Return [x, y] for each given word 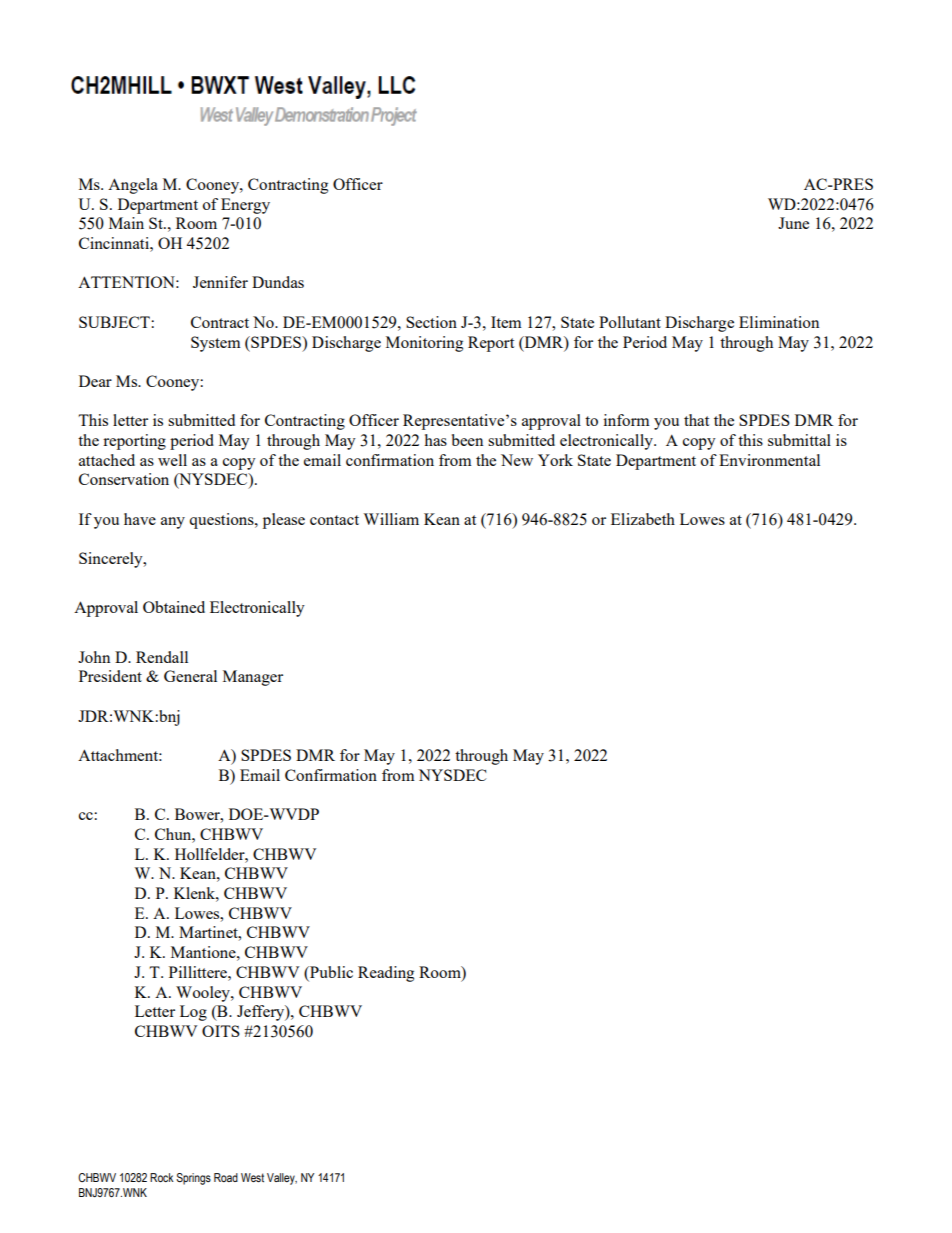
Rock [162, 1177]
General [190, 676]
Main [126, 223]
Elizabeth [643, 519]
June [793, 223]
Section [431, 322]
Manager [253, 678]
